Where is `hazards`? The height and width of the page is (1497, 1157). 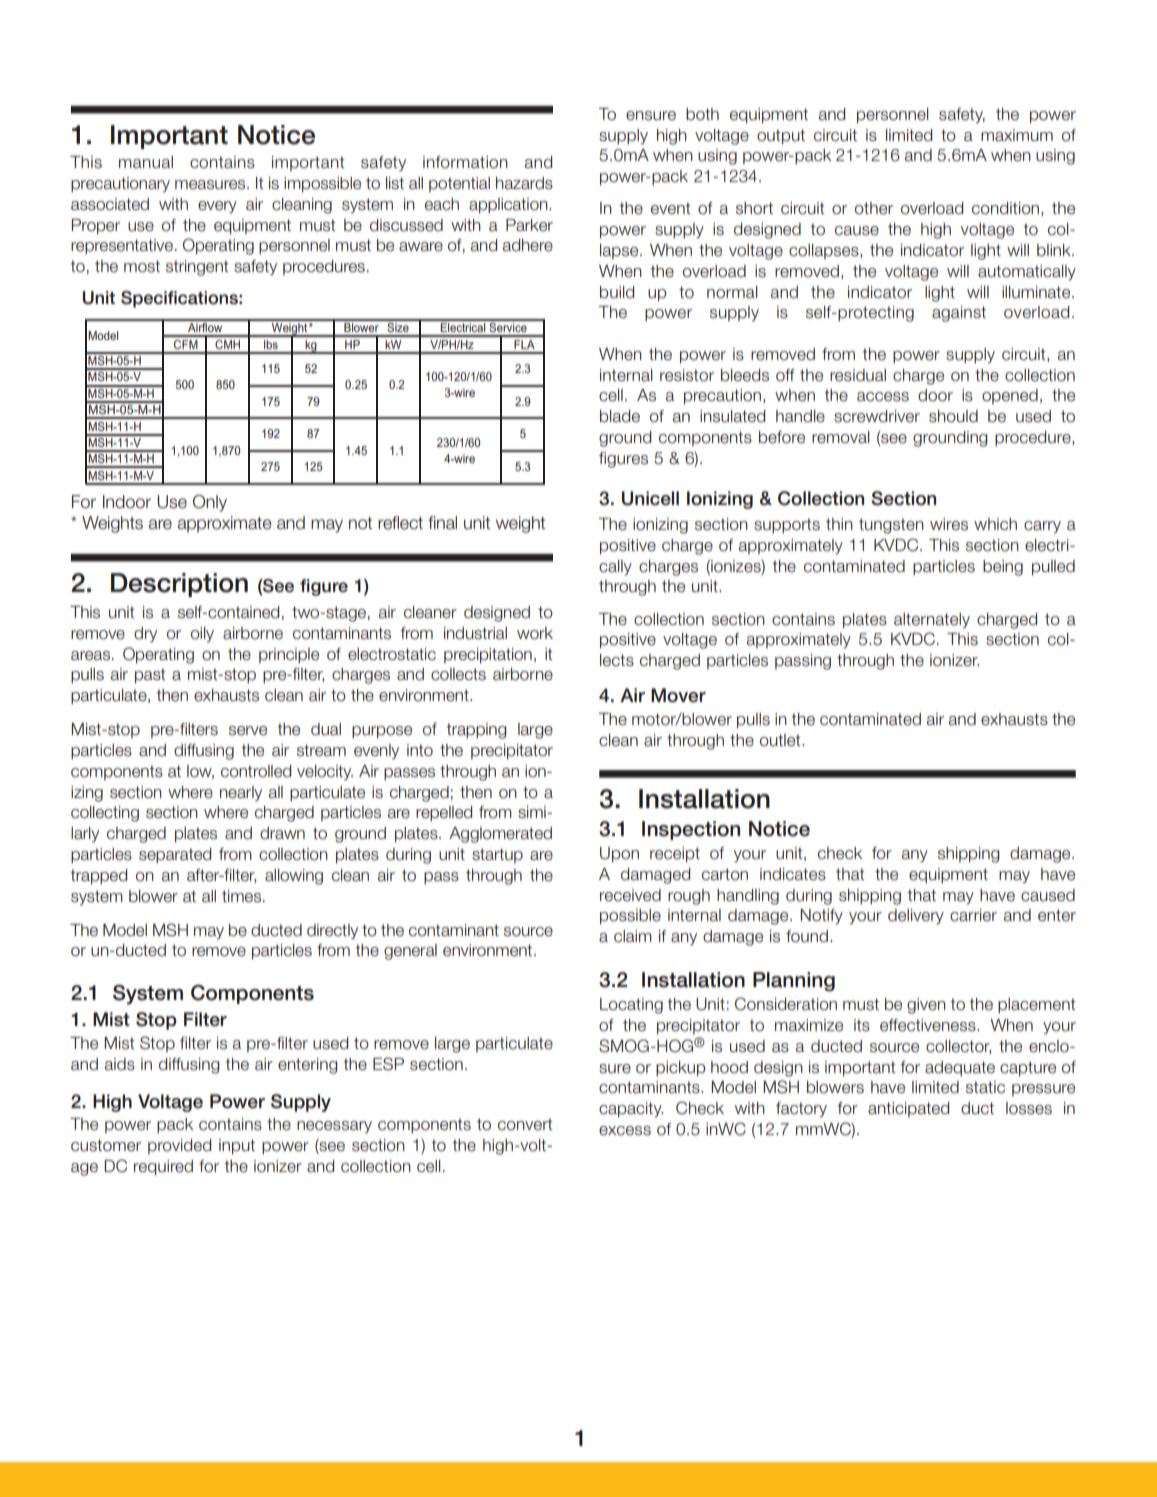 hazards is located at coordinates (524, 183).
